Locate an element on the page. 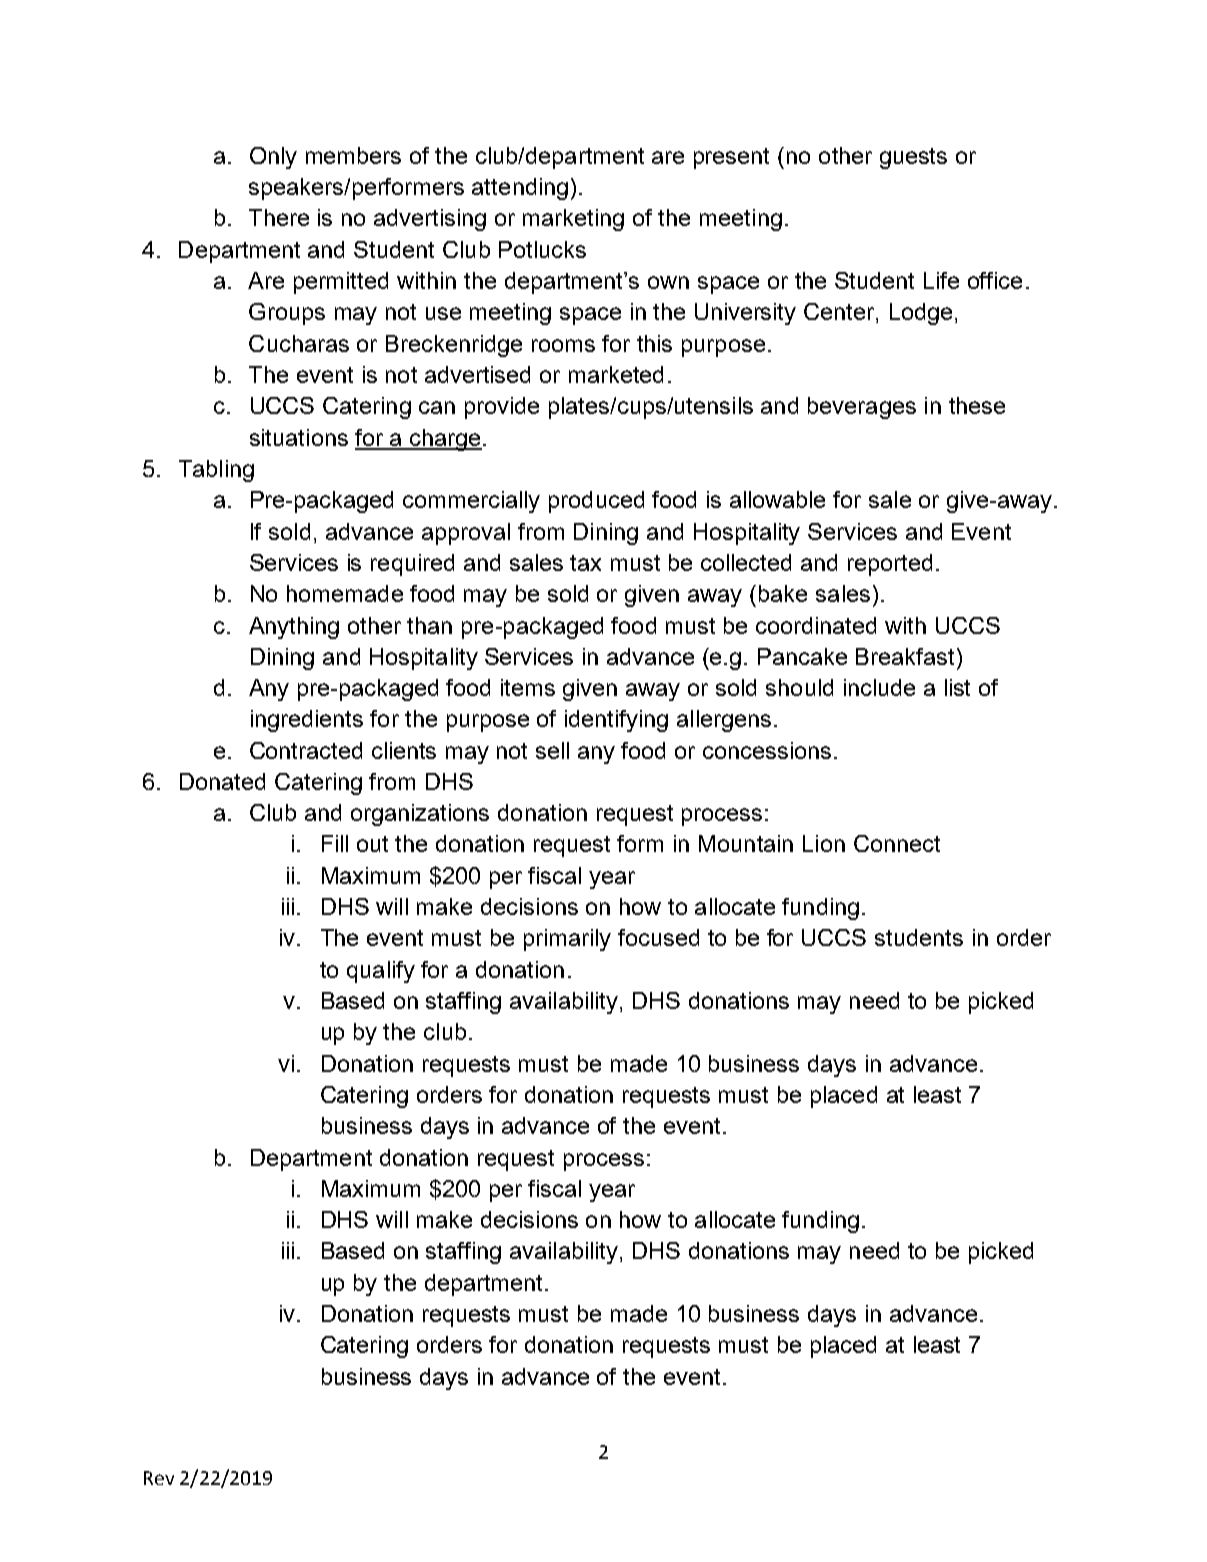 This document has height=1562, width=1207. There is located at coordinates (279, 217).
